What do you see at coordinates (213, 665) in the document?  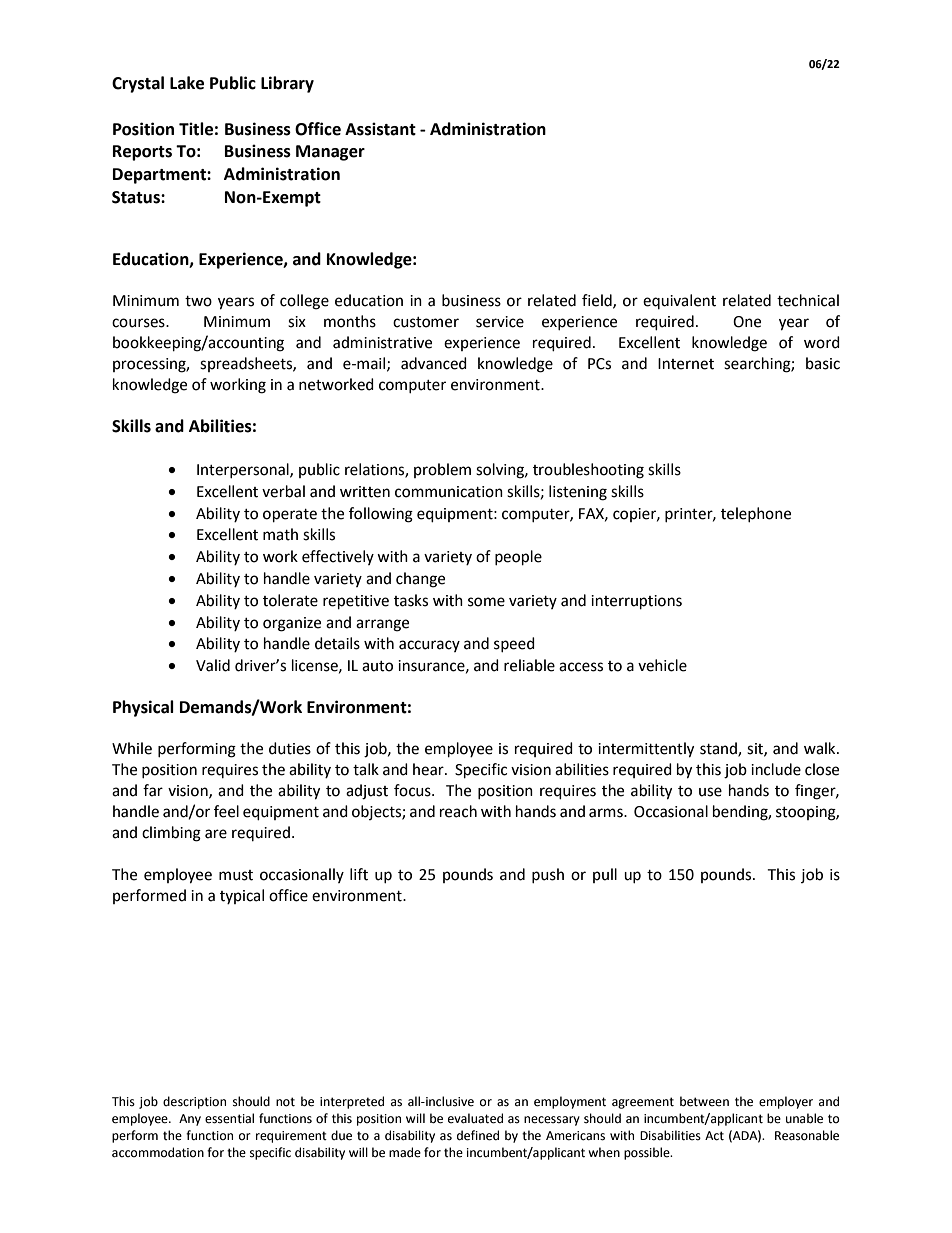 I see `Valid` at bounding box center [213, 665].
